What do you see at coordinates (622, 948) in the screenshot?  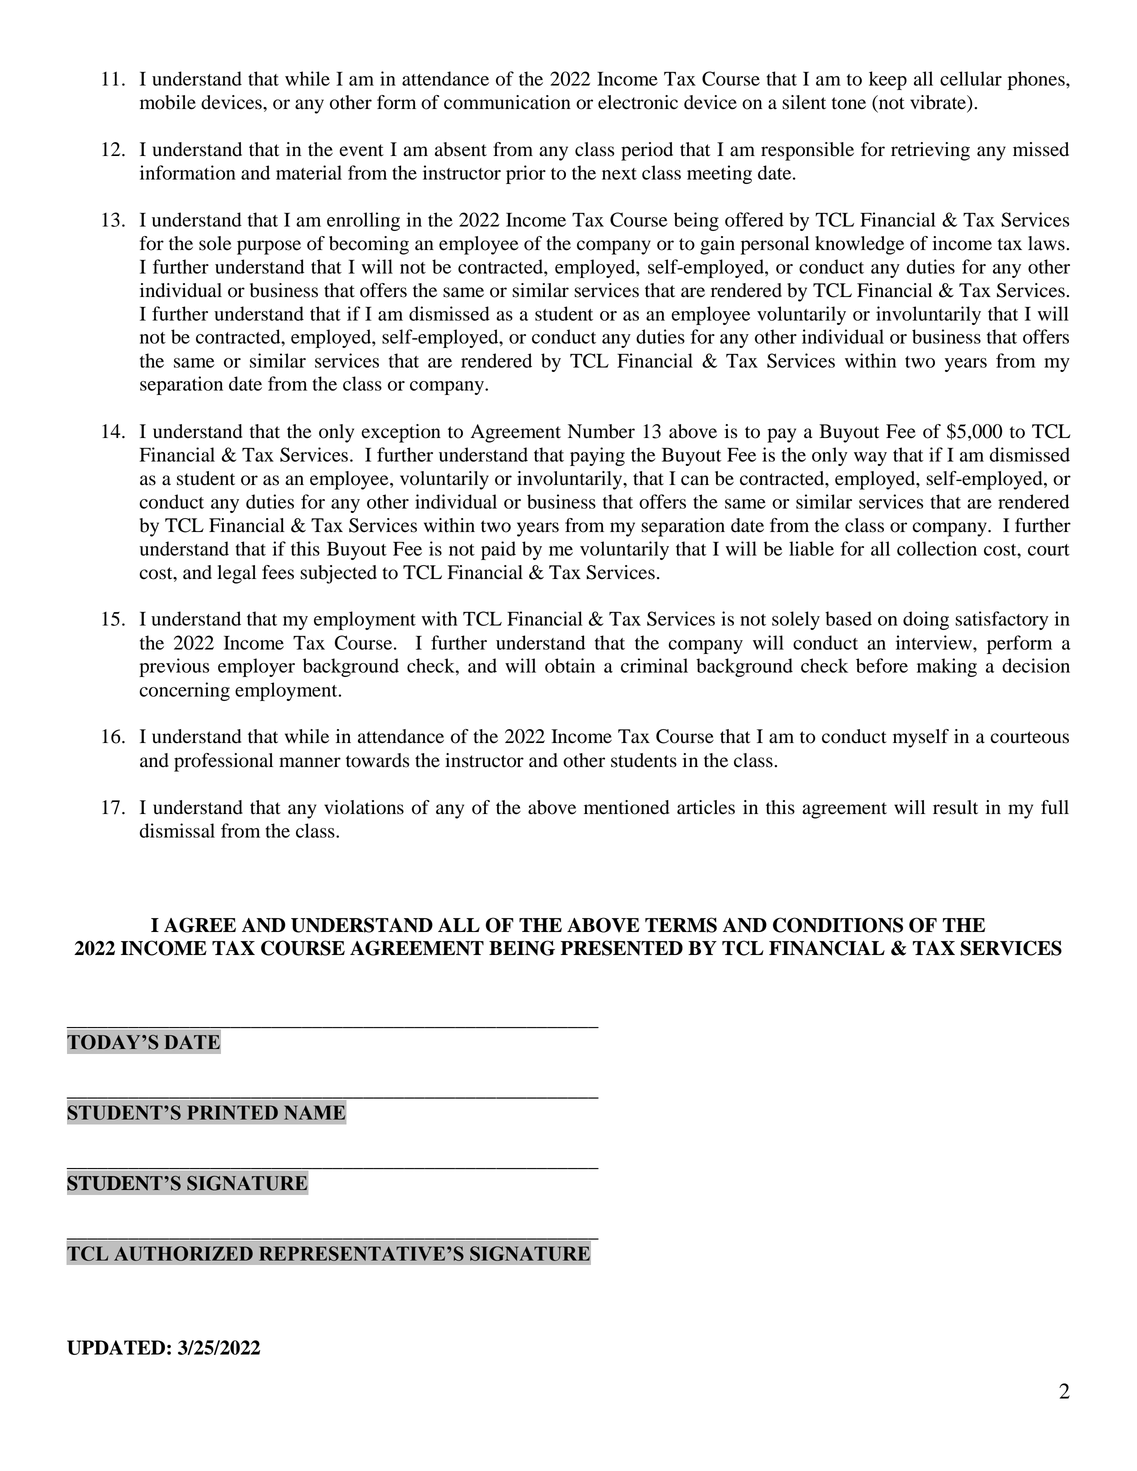 I see `PRESENTED` at bounding box center [622, 948].
